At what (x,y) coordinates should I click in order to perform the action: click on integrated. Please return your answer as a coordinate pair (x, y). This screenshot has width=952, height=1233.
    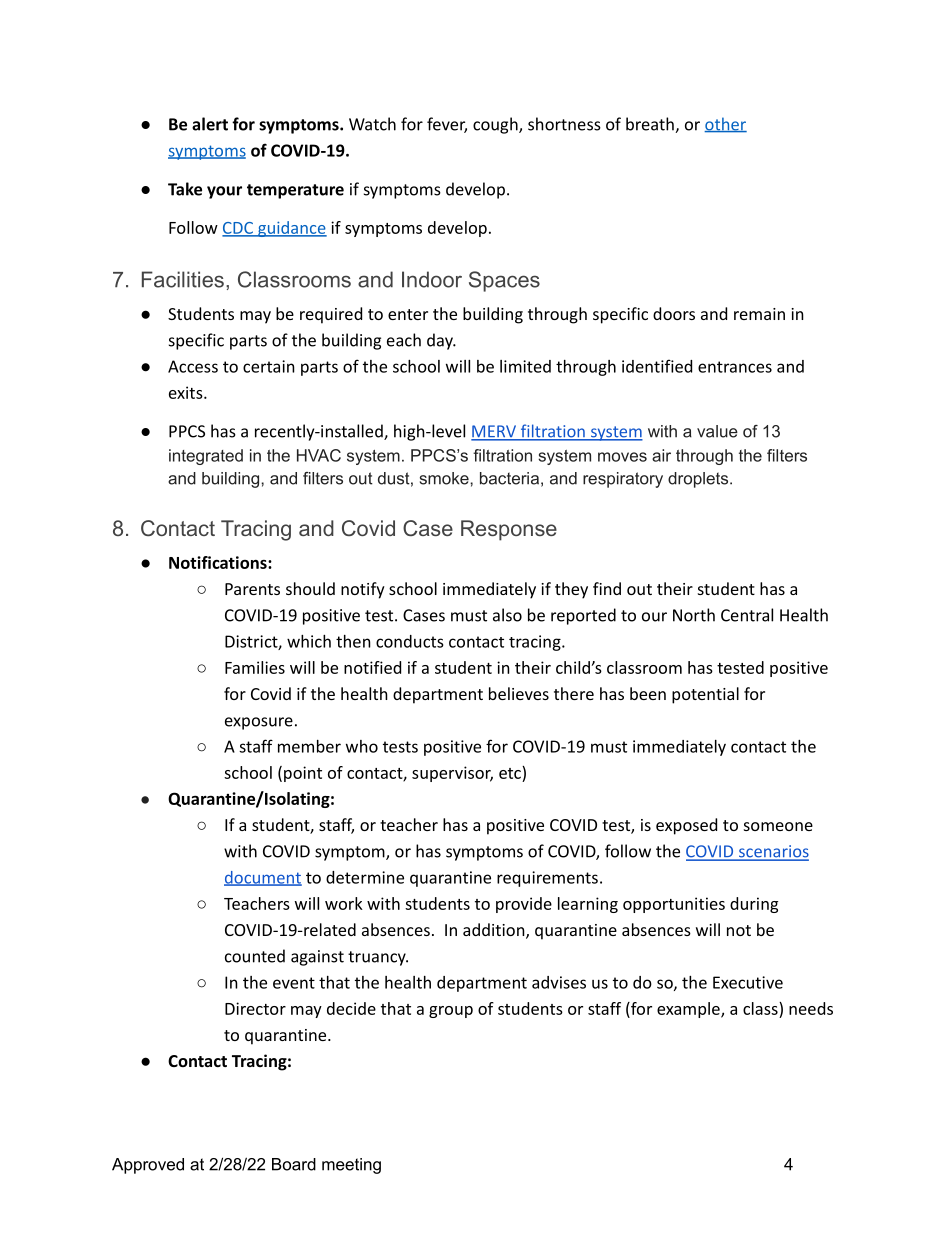
    Looking at the image, I should click on (206, 457).
